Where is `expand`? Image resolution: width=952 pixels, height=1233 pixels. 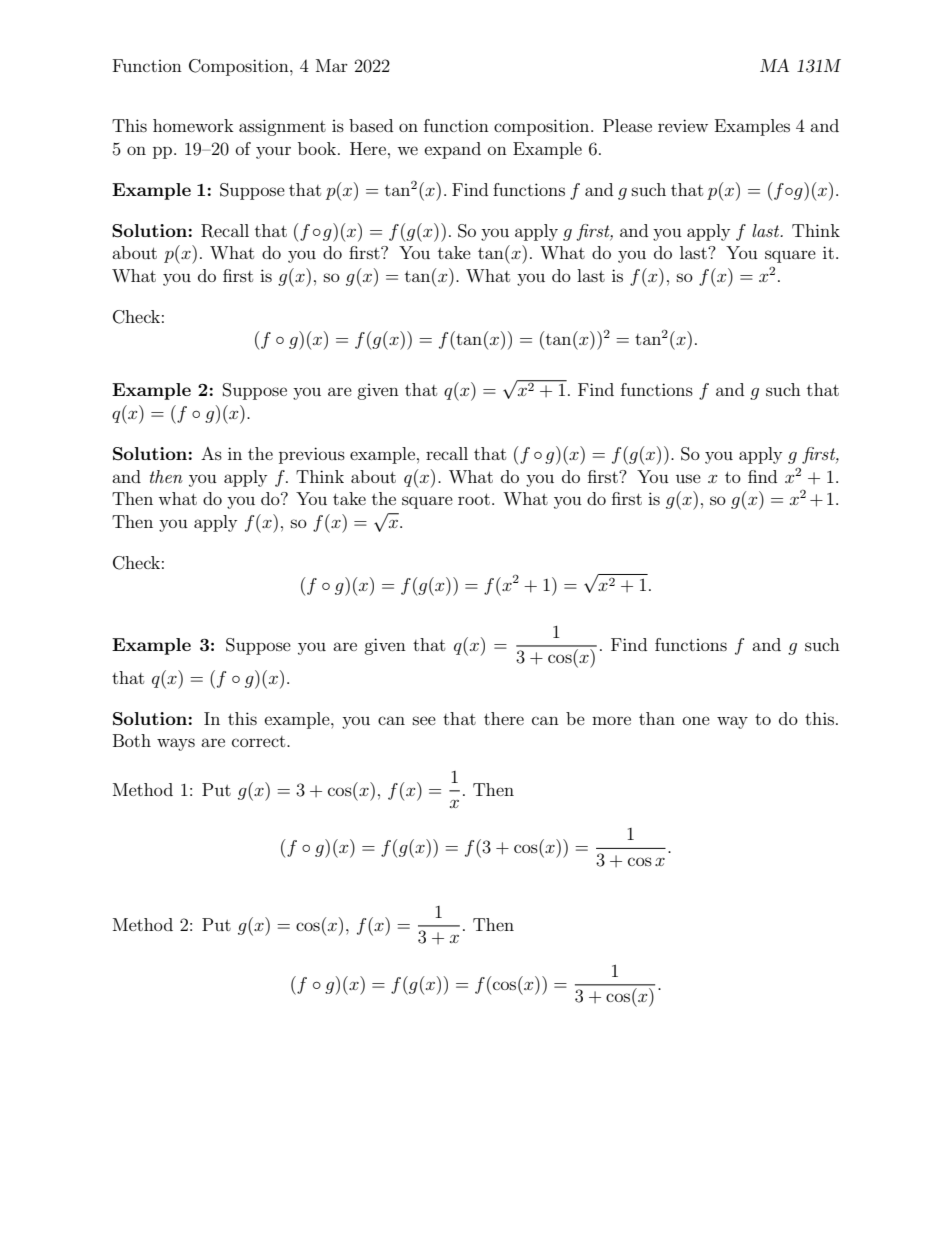 expand is located at coordinates (453, 150).
